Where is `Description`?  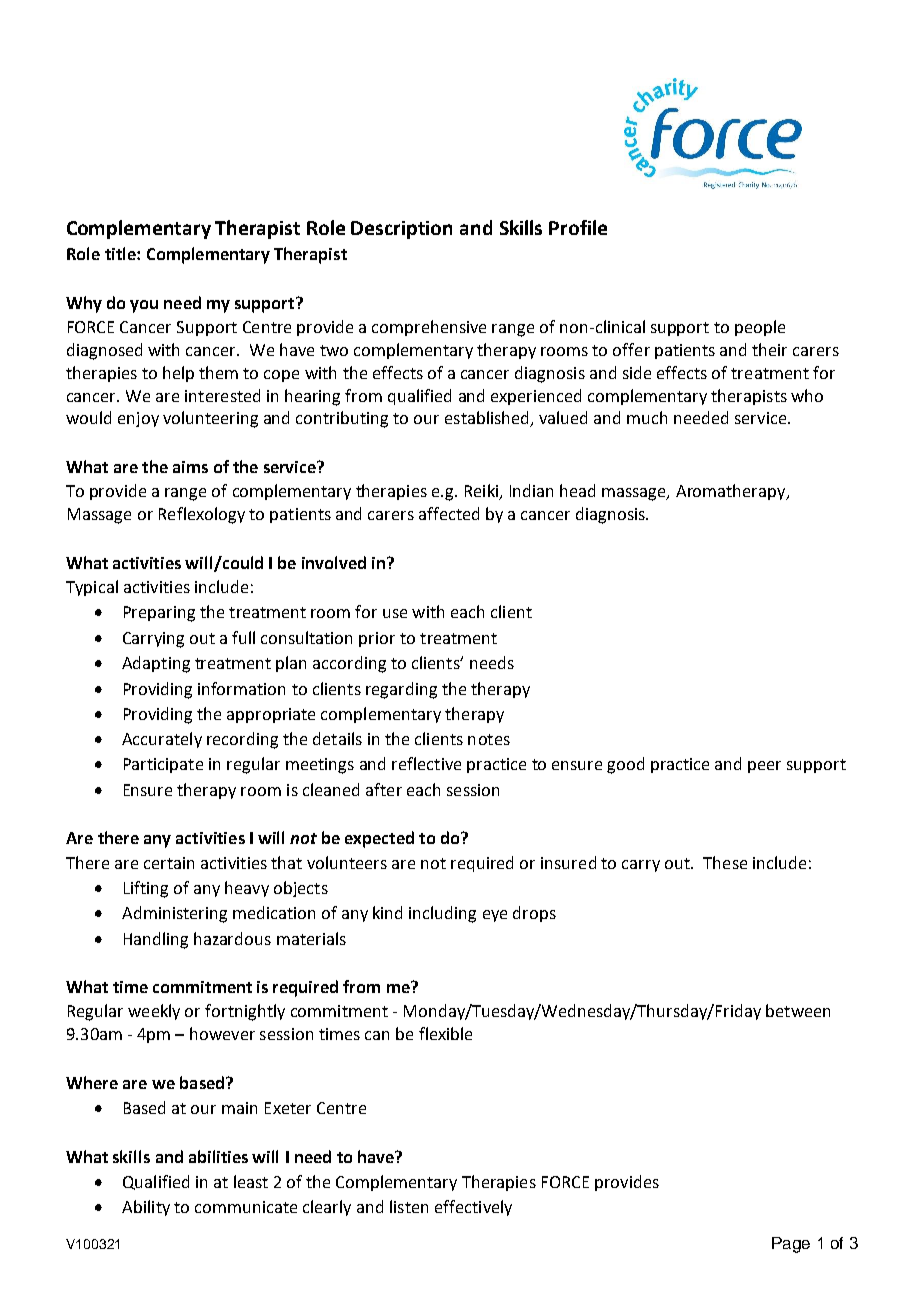
Description is located at coordinates (401, 230).
